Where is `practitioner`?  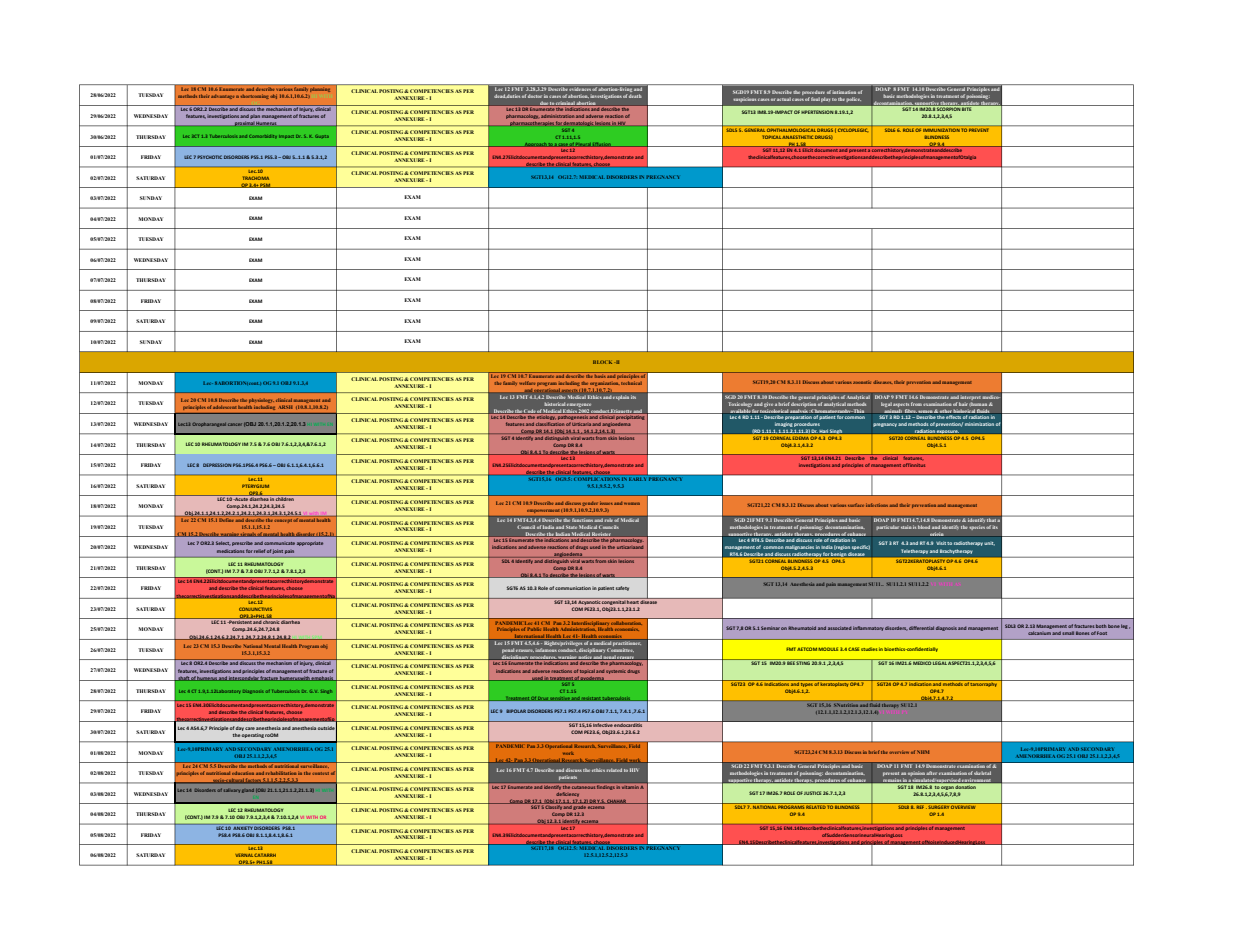 practitioner is located at coordinates (627, 642).
